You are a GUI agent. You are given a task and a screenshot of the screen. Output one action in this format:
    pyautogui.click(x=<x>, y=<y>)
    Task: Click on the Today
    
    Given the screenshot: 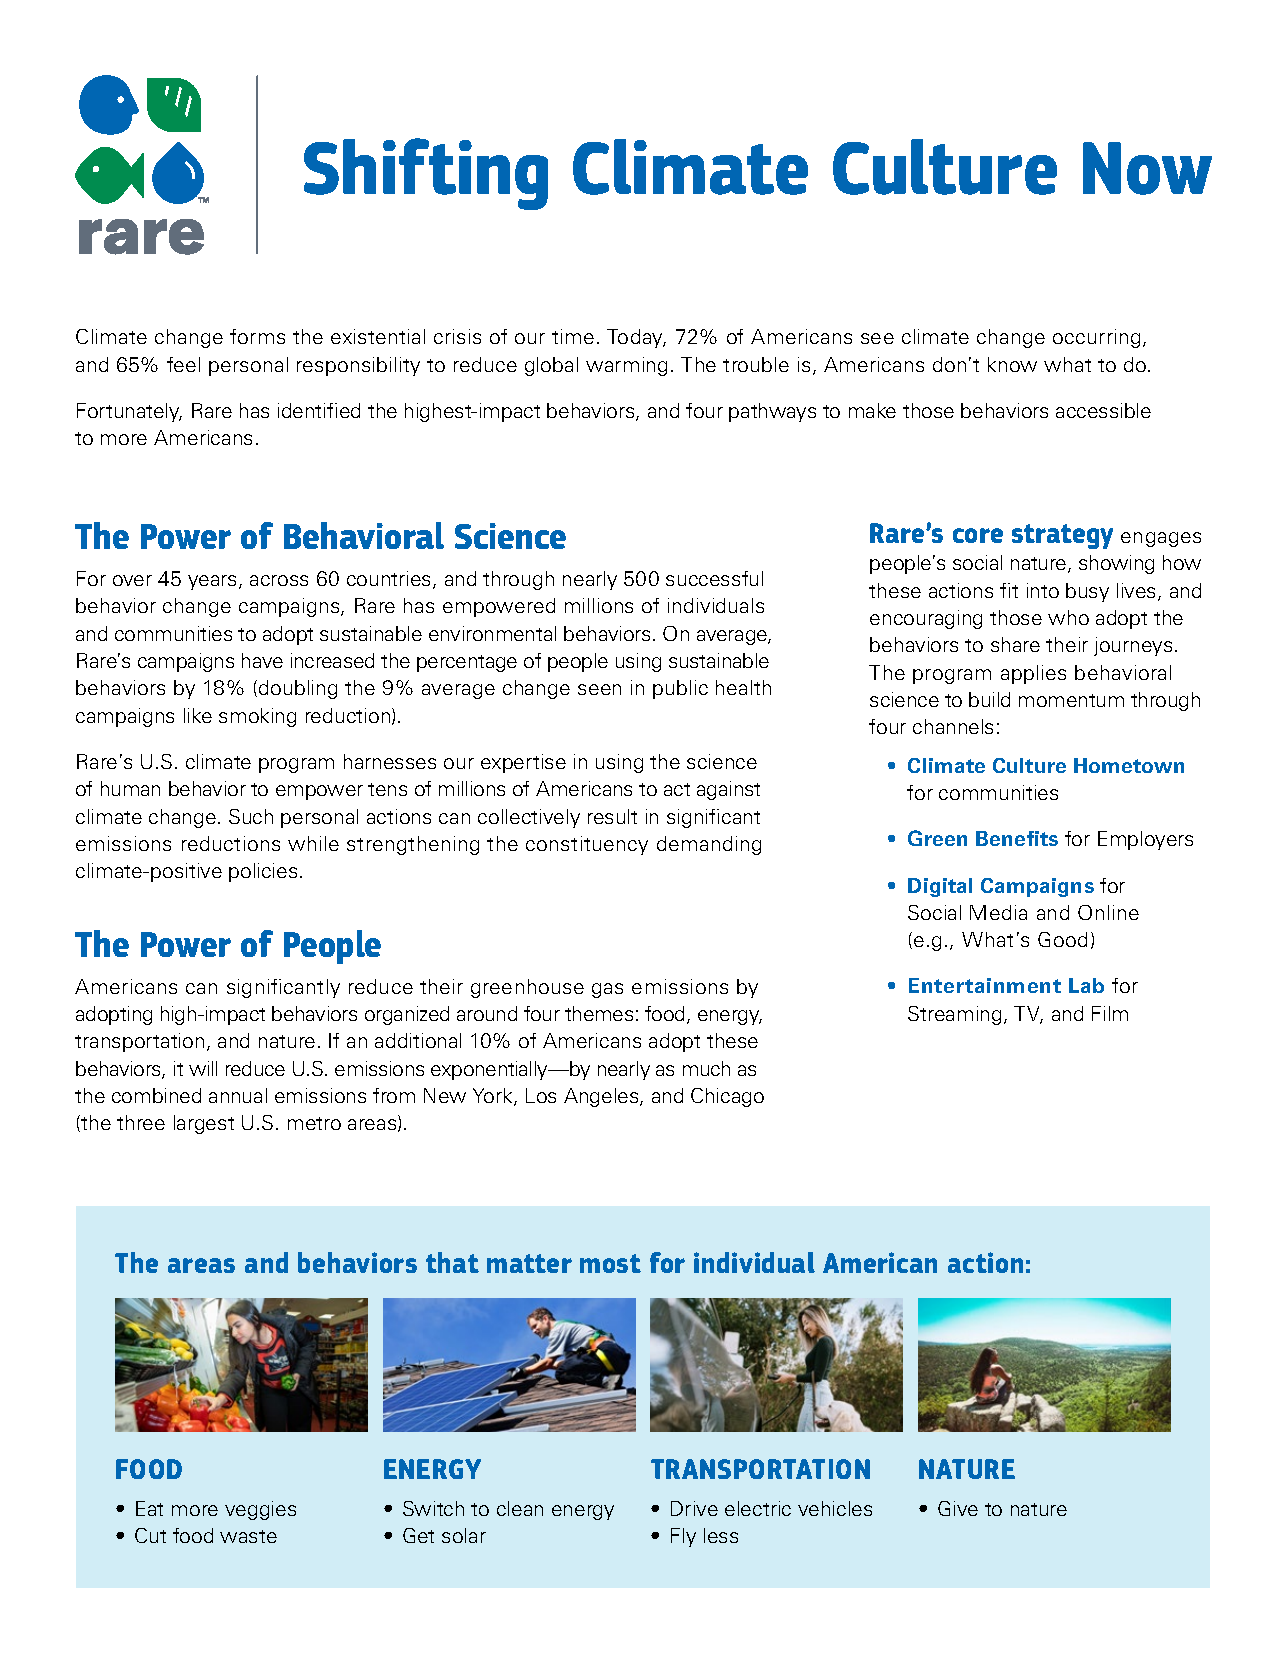 What is the action you would take?
    pyautogui.click(x=636, y=338)
